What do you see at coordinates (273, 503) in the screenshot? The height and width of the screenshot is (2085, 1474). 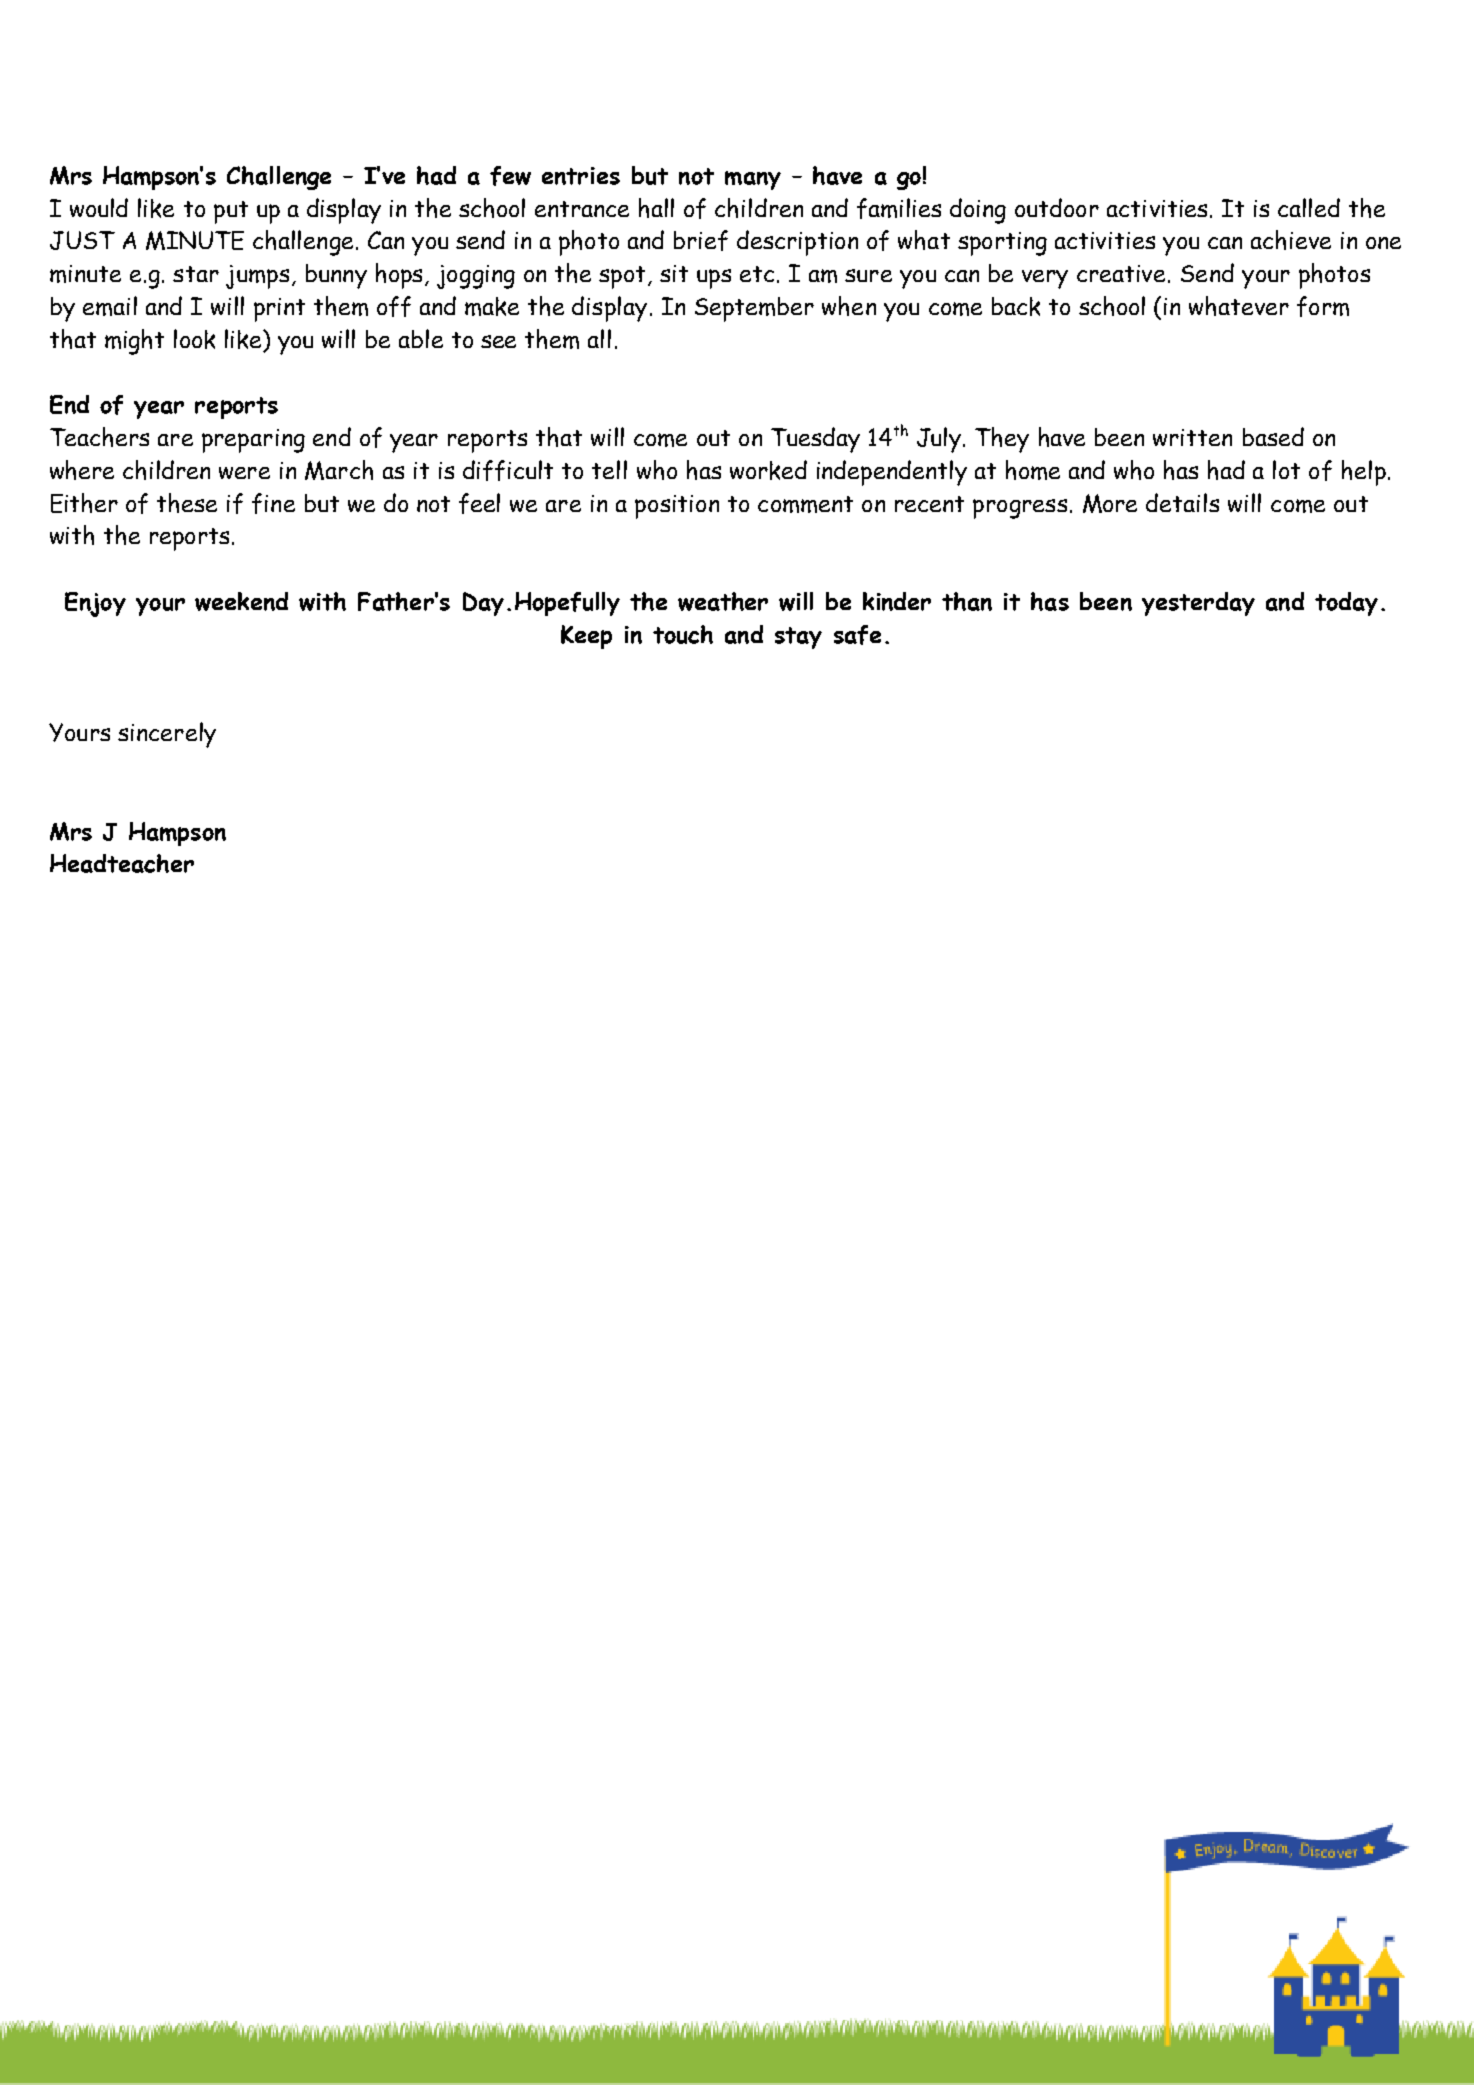 I see `fine` at bounding box center [273, 503].
